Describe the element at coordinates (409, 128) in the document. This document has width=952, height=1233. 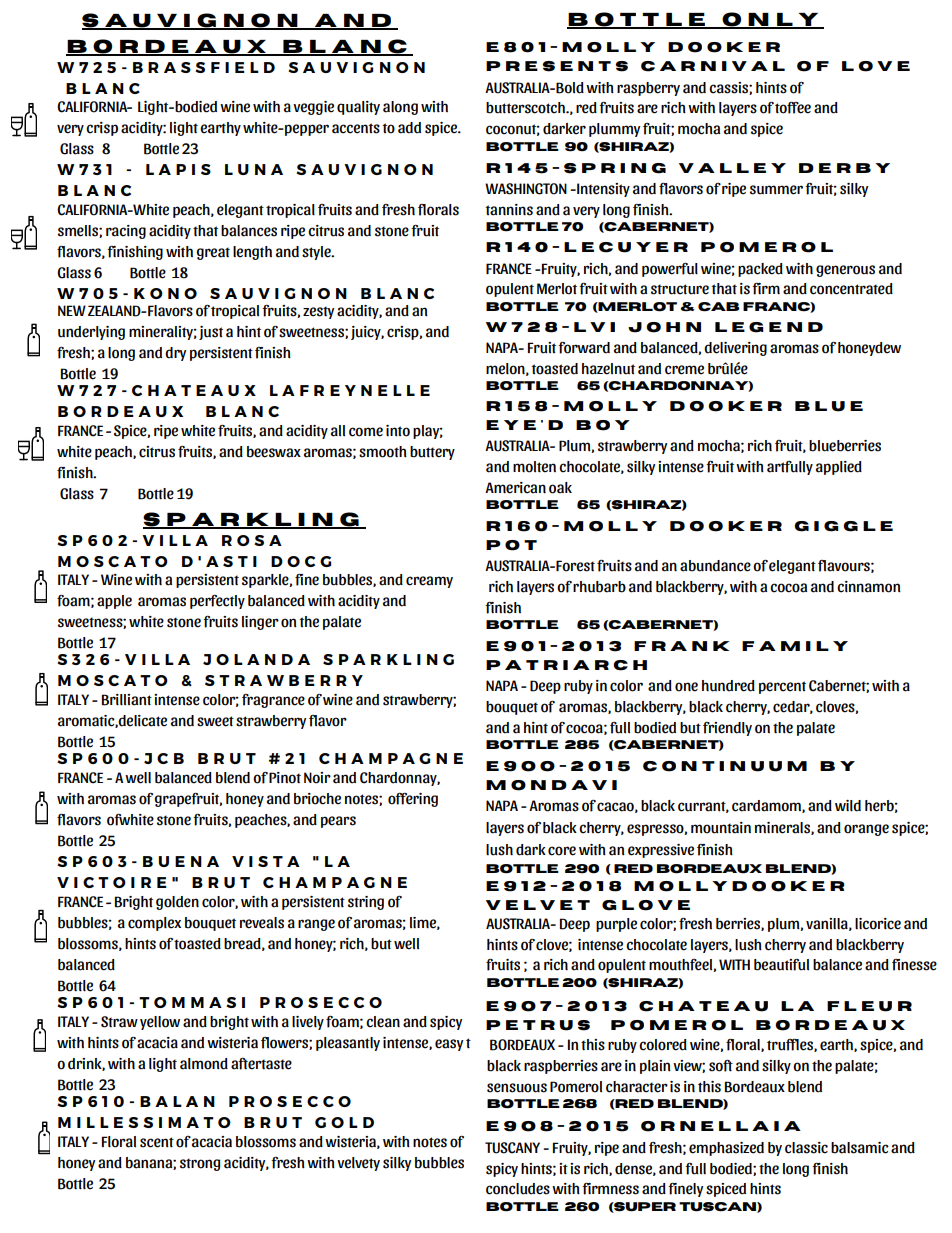
I see `add` at that location.
